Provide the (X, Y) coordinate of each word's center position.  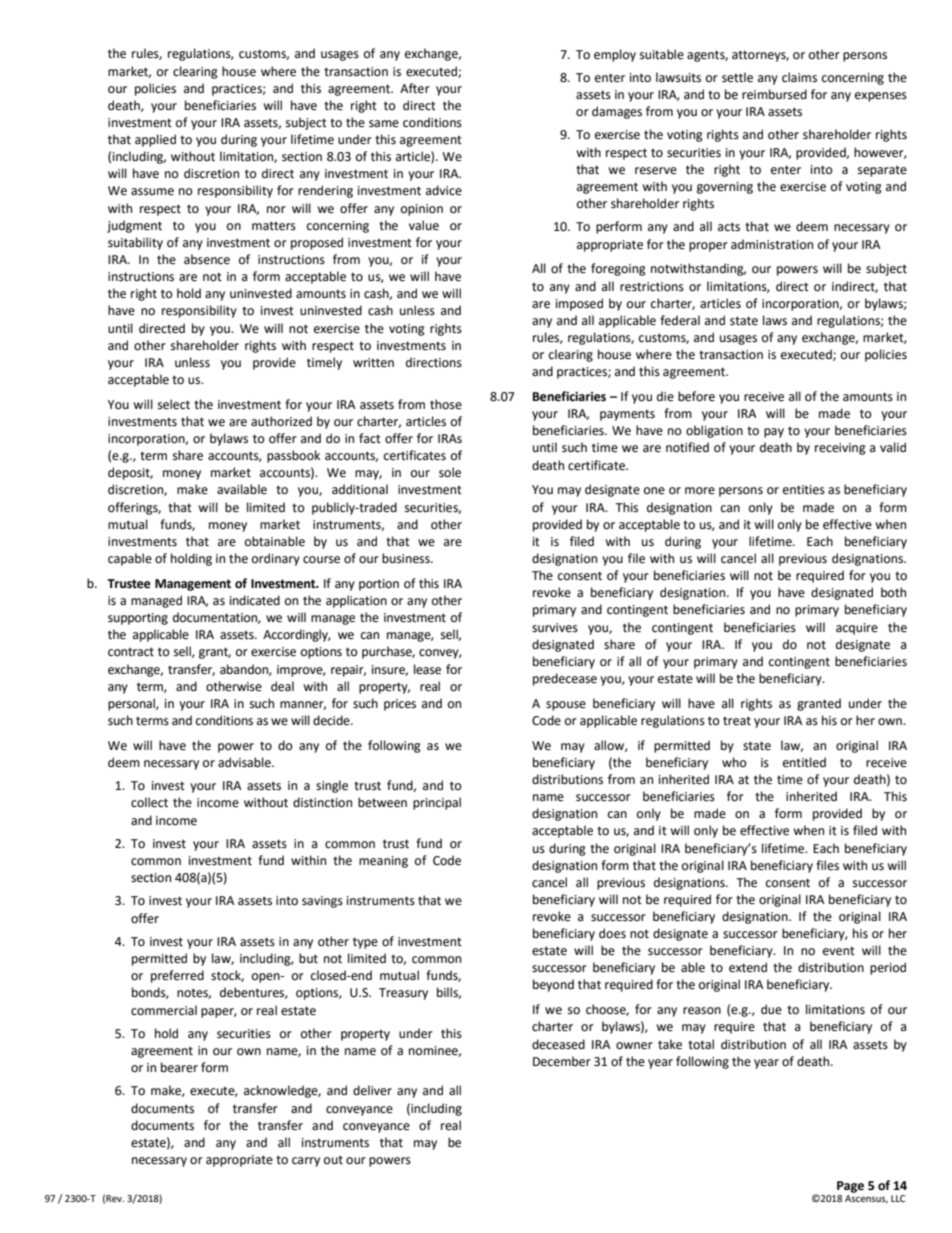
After (415, 88)
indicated (255, 600)
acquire (857, 629)
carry (306, 1162)
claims (799, 77)
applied (155, 140)
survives (555, 628)
